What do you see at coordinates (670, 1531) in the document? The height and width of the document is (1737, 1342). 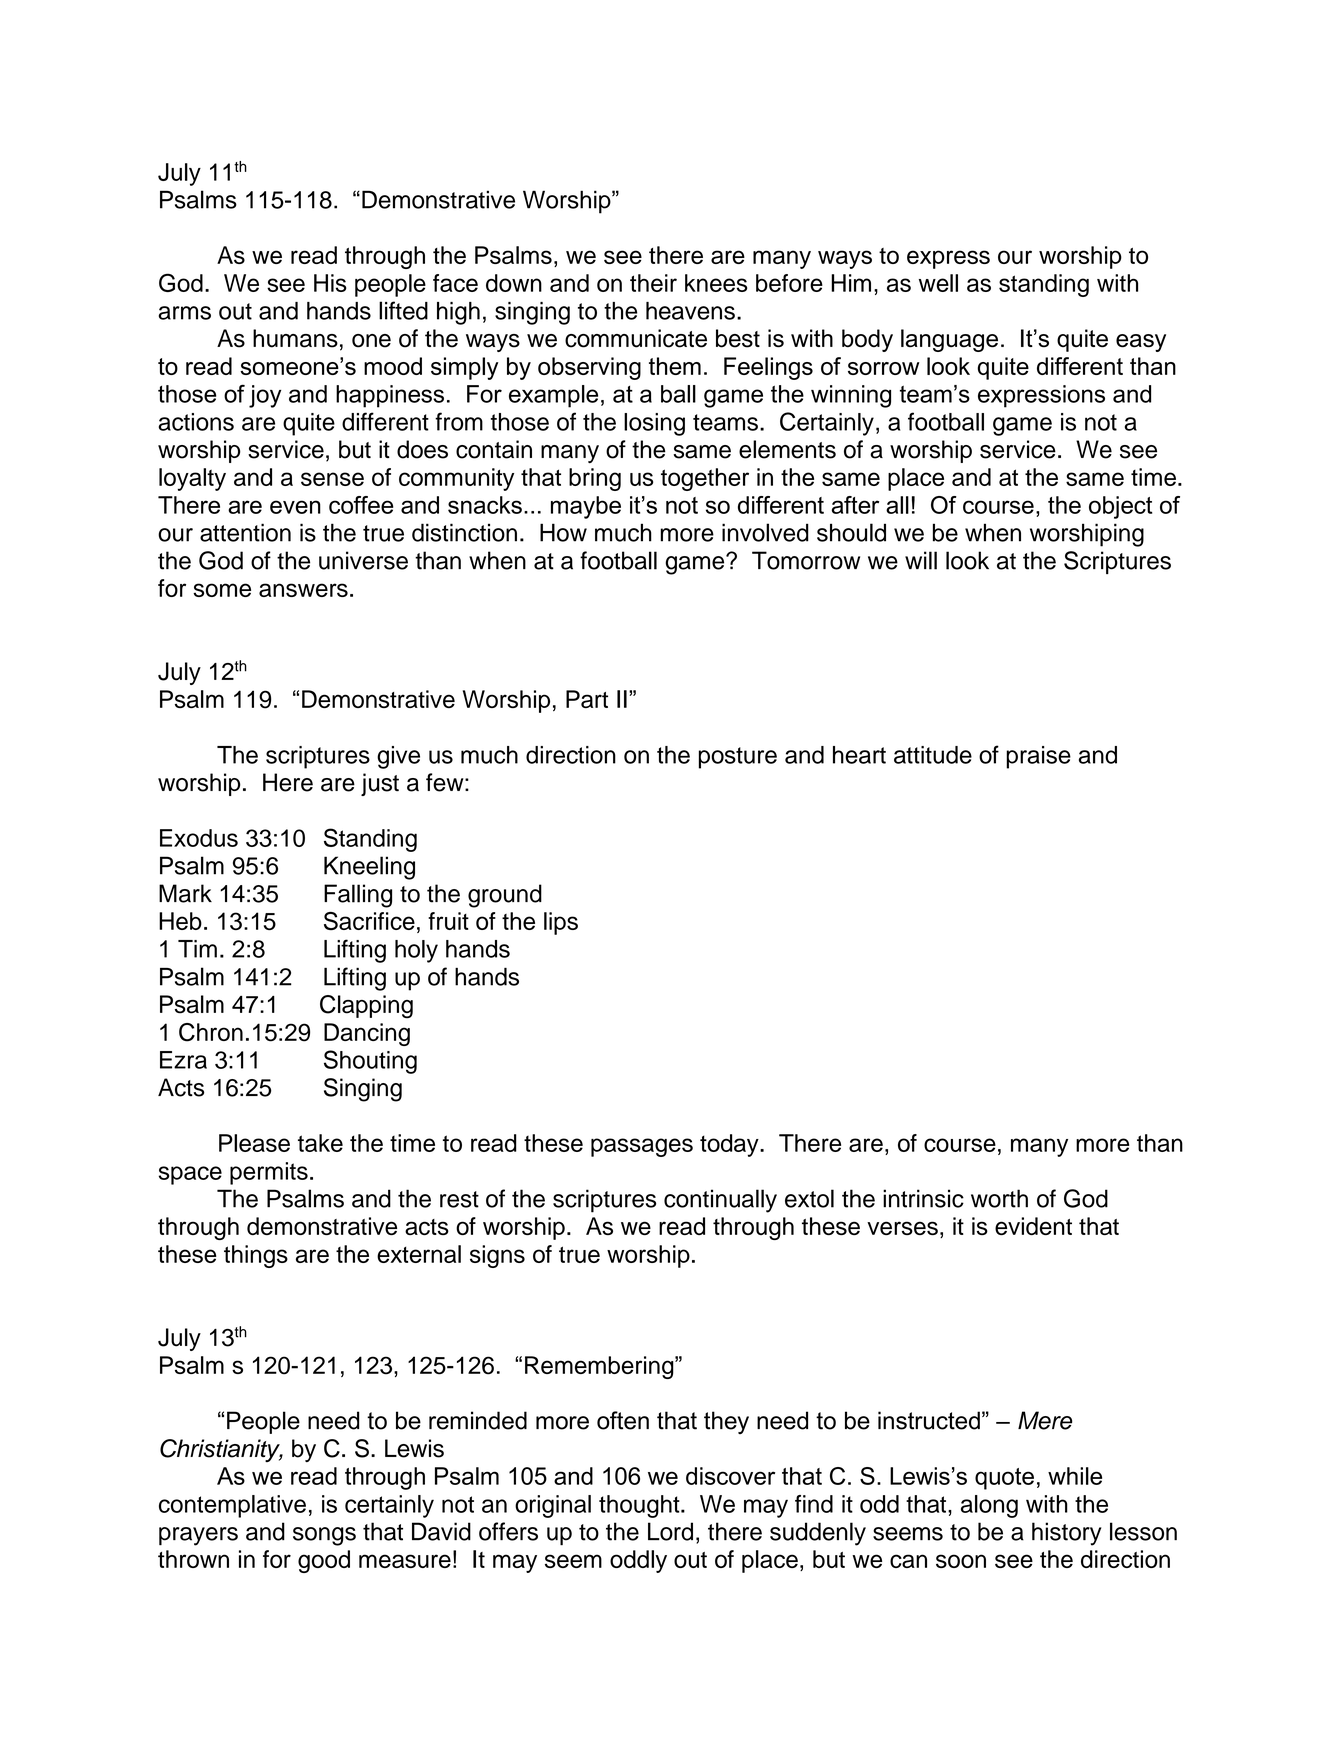 I see `Lord` at bounding box center [670, 1531].
